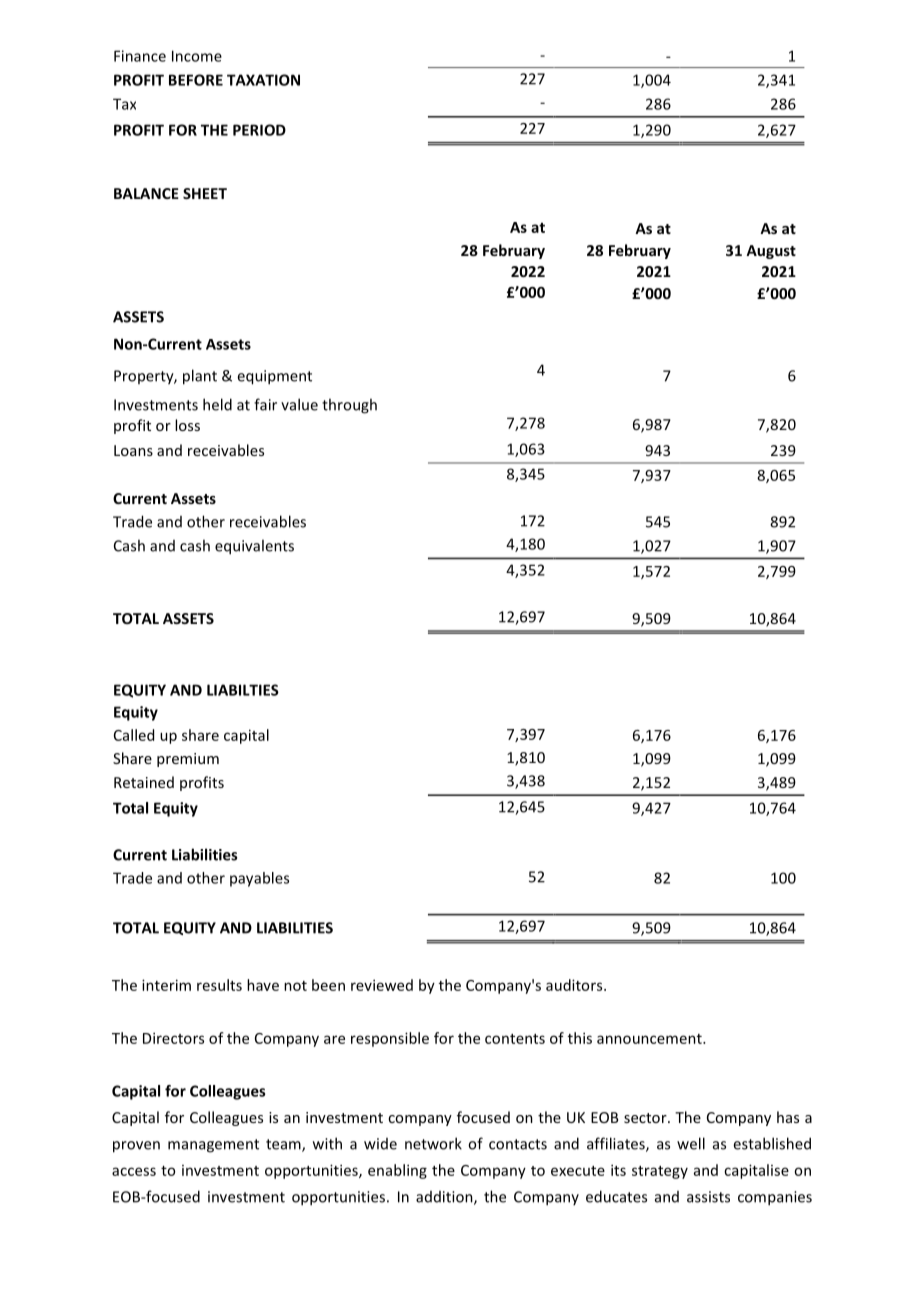  I want to click on value, so click(299, 404).
